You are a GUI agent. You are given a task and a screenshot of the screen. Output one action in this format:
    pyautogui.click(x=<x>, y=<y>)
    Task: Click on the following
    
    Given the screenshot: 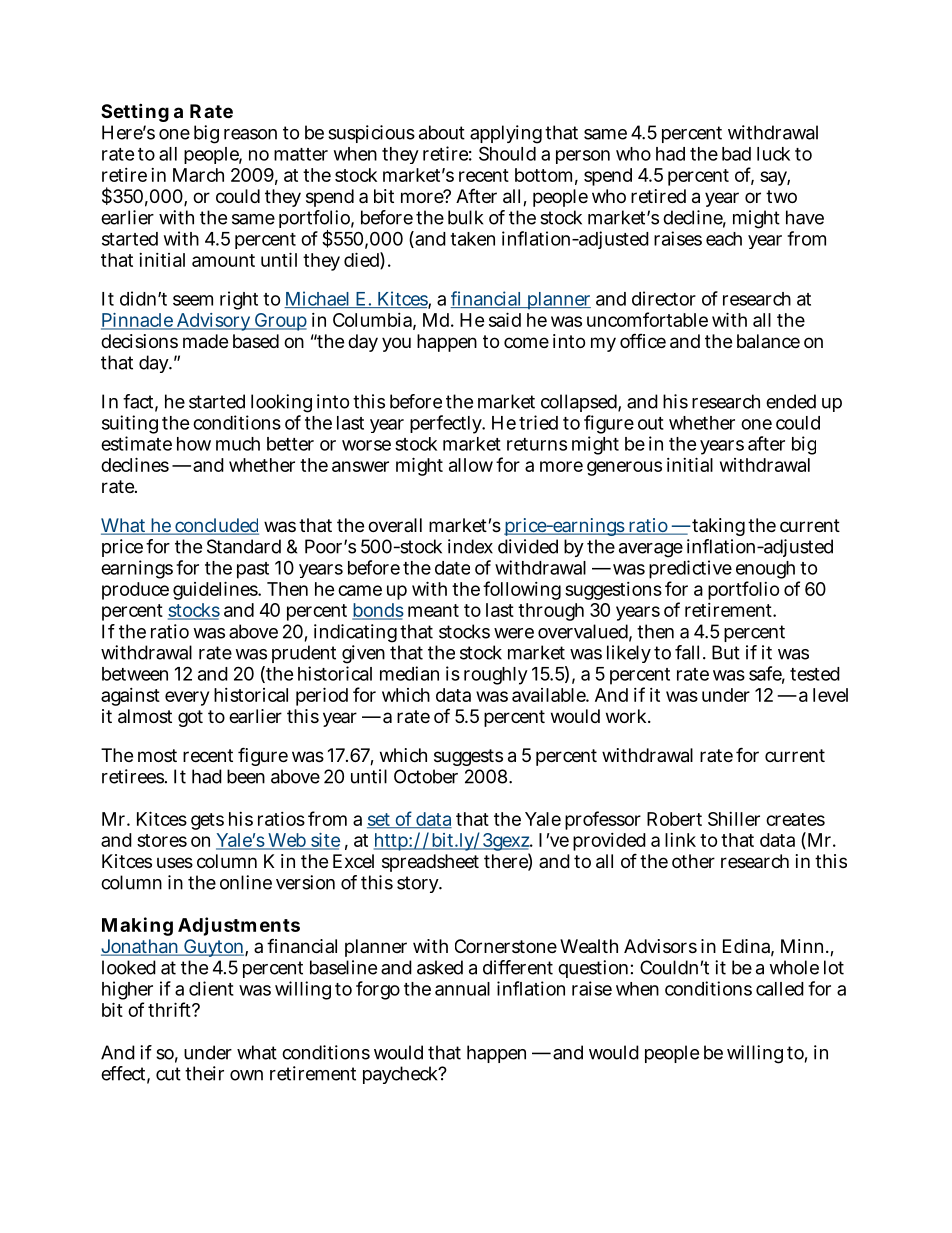 What is the action you would take?
    pyautogui.click(x=522, y=590)
